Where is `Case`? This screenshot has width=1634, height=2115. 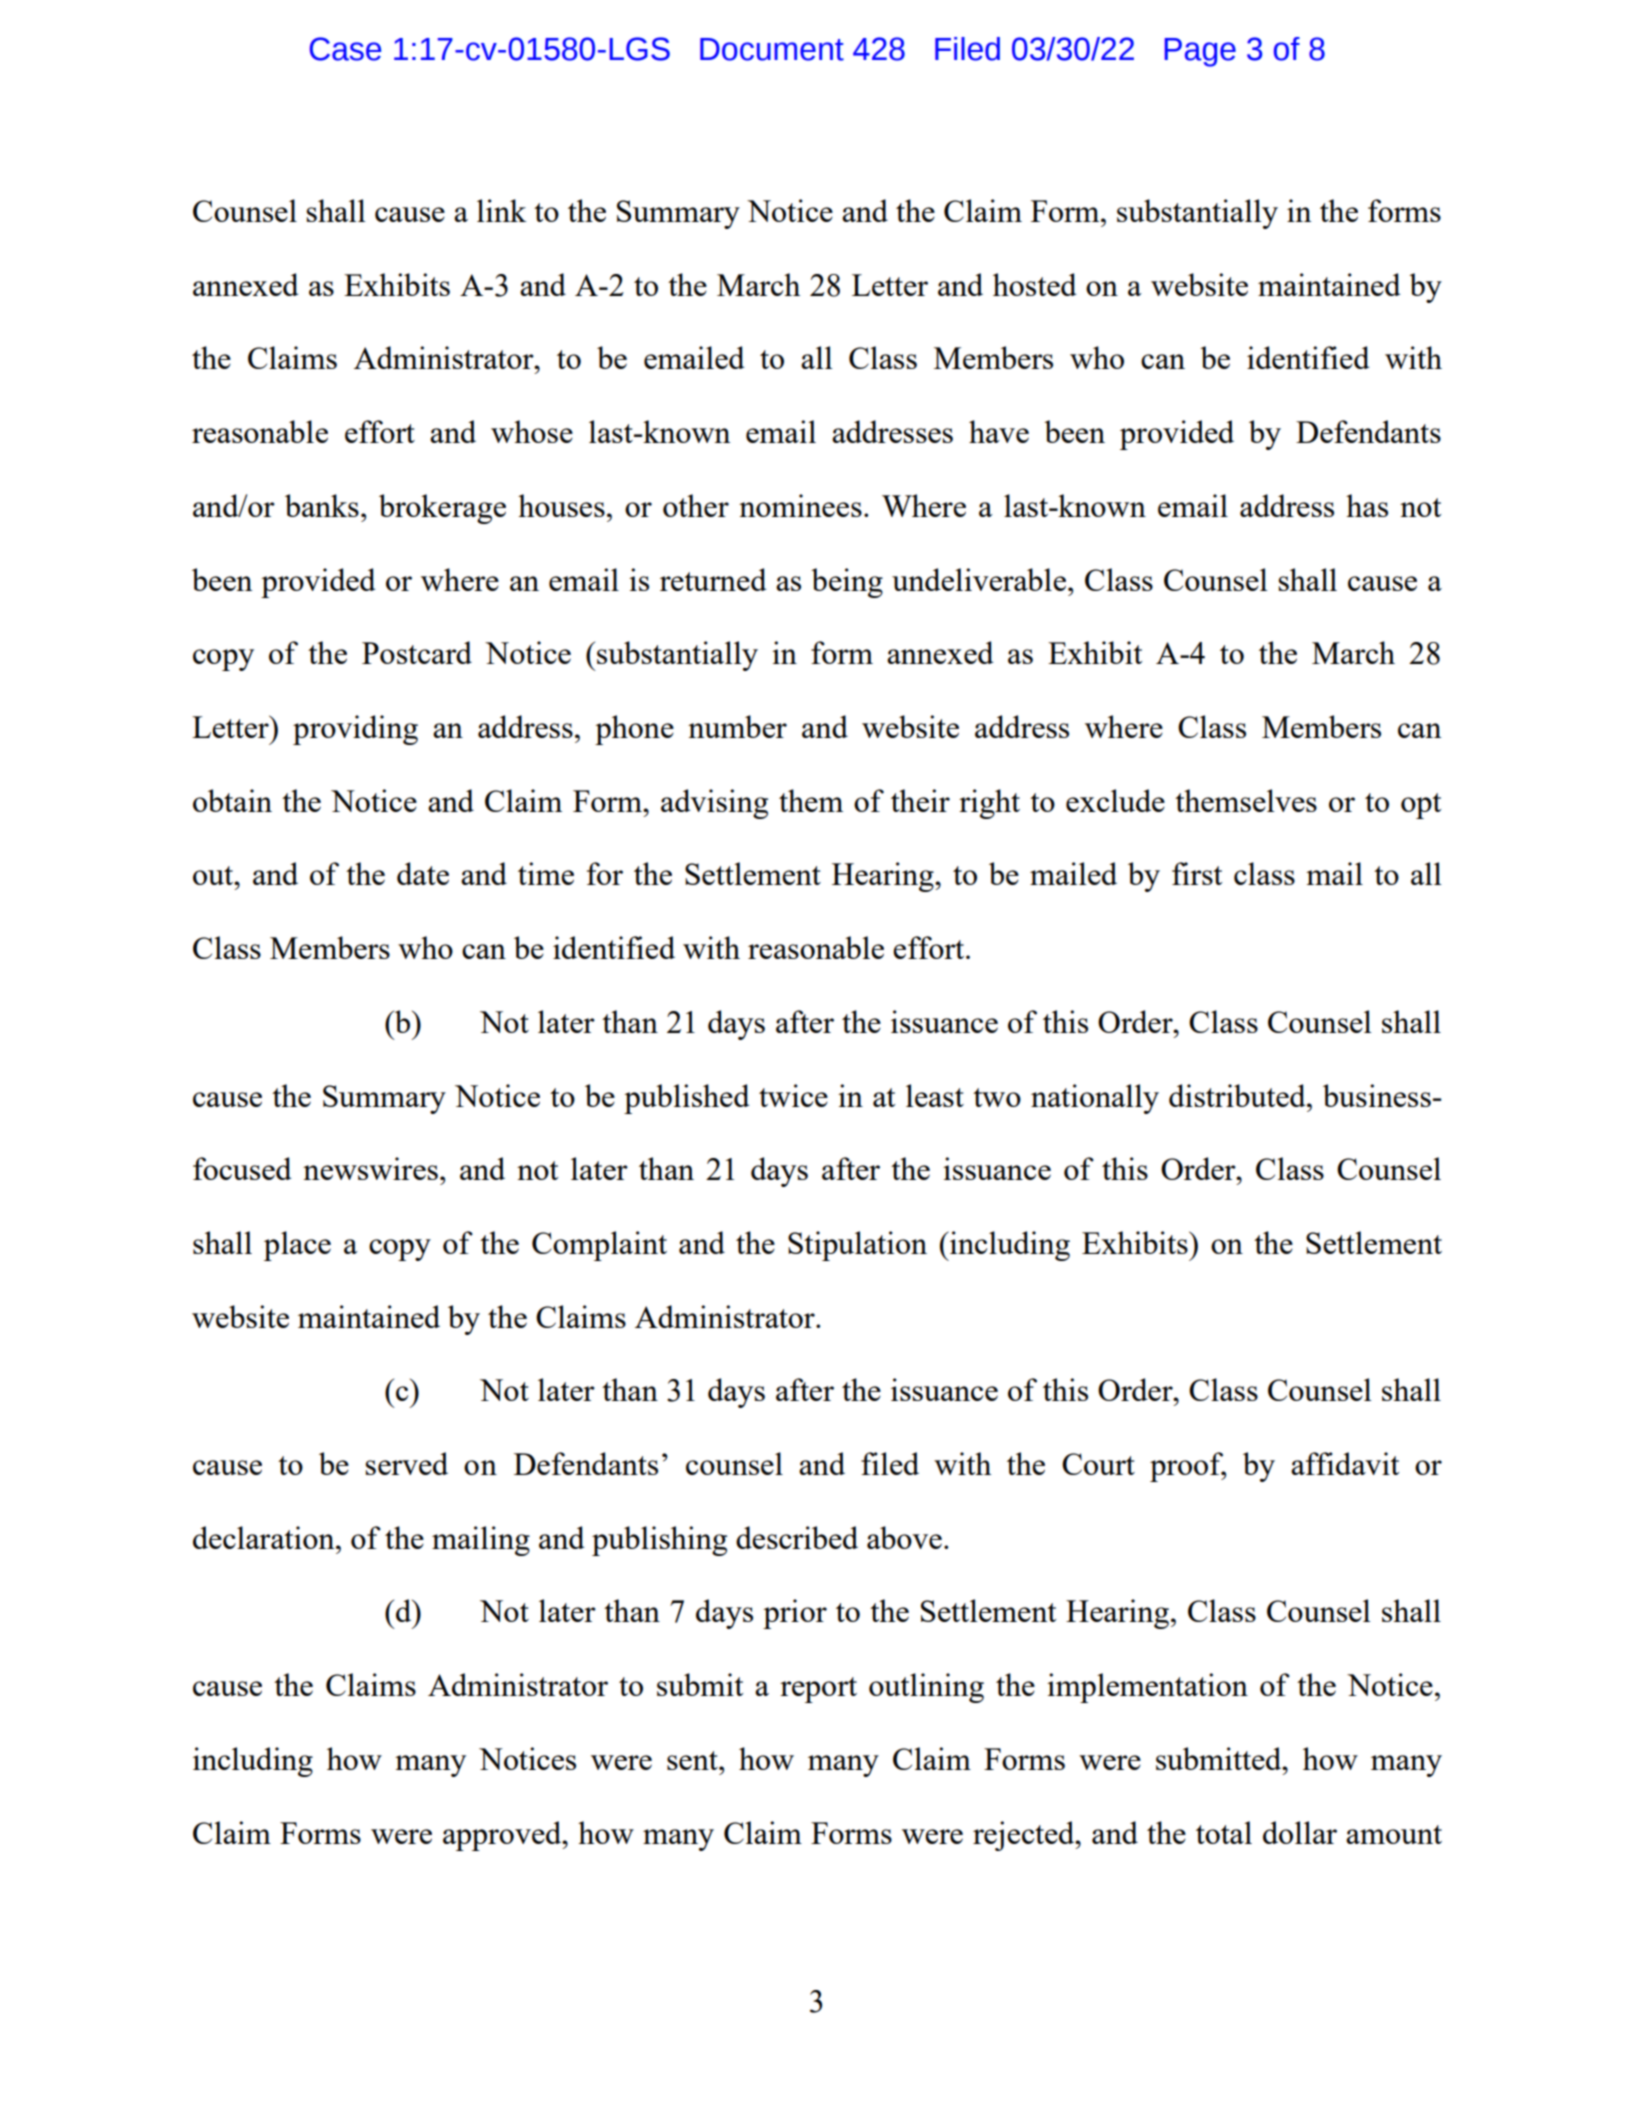
Case is located at coordinates (345, 49).
